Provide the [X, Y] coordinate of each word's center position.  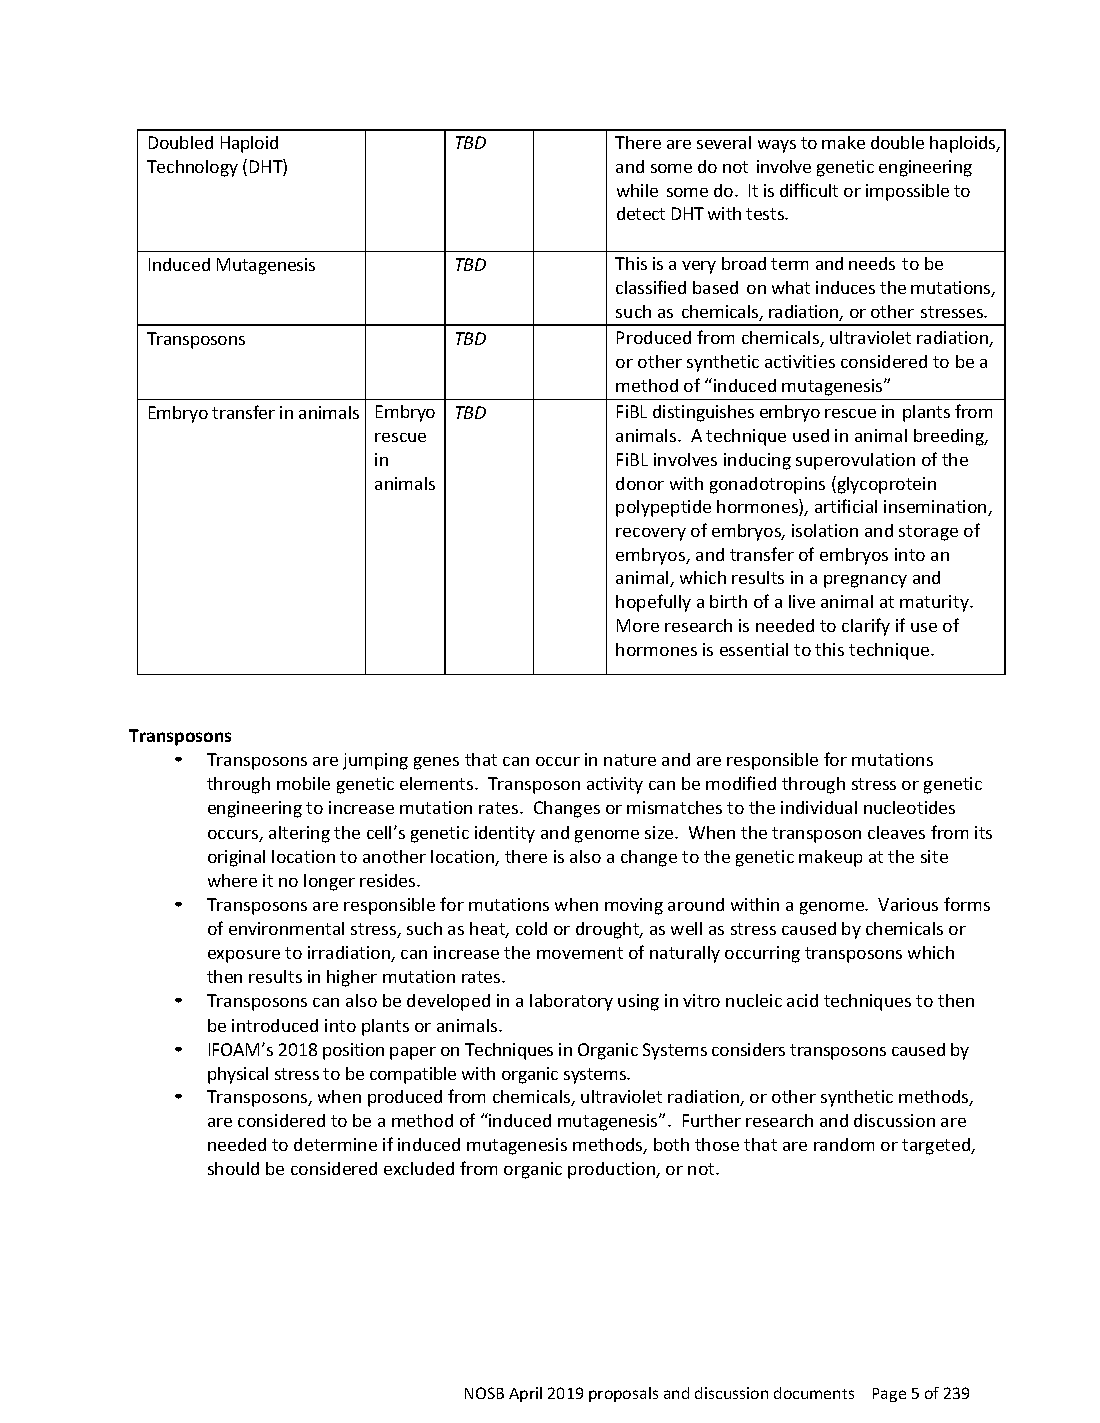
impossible [907, 192]
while [637, 190]
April [525, 1394]
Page [889, 1395]
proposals [623, 1394]
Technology [192, 168]
